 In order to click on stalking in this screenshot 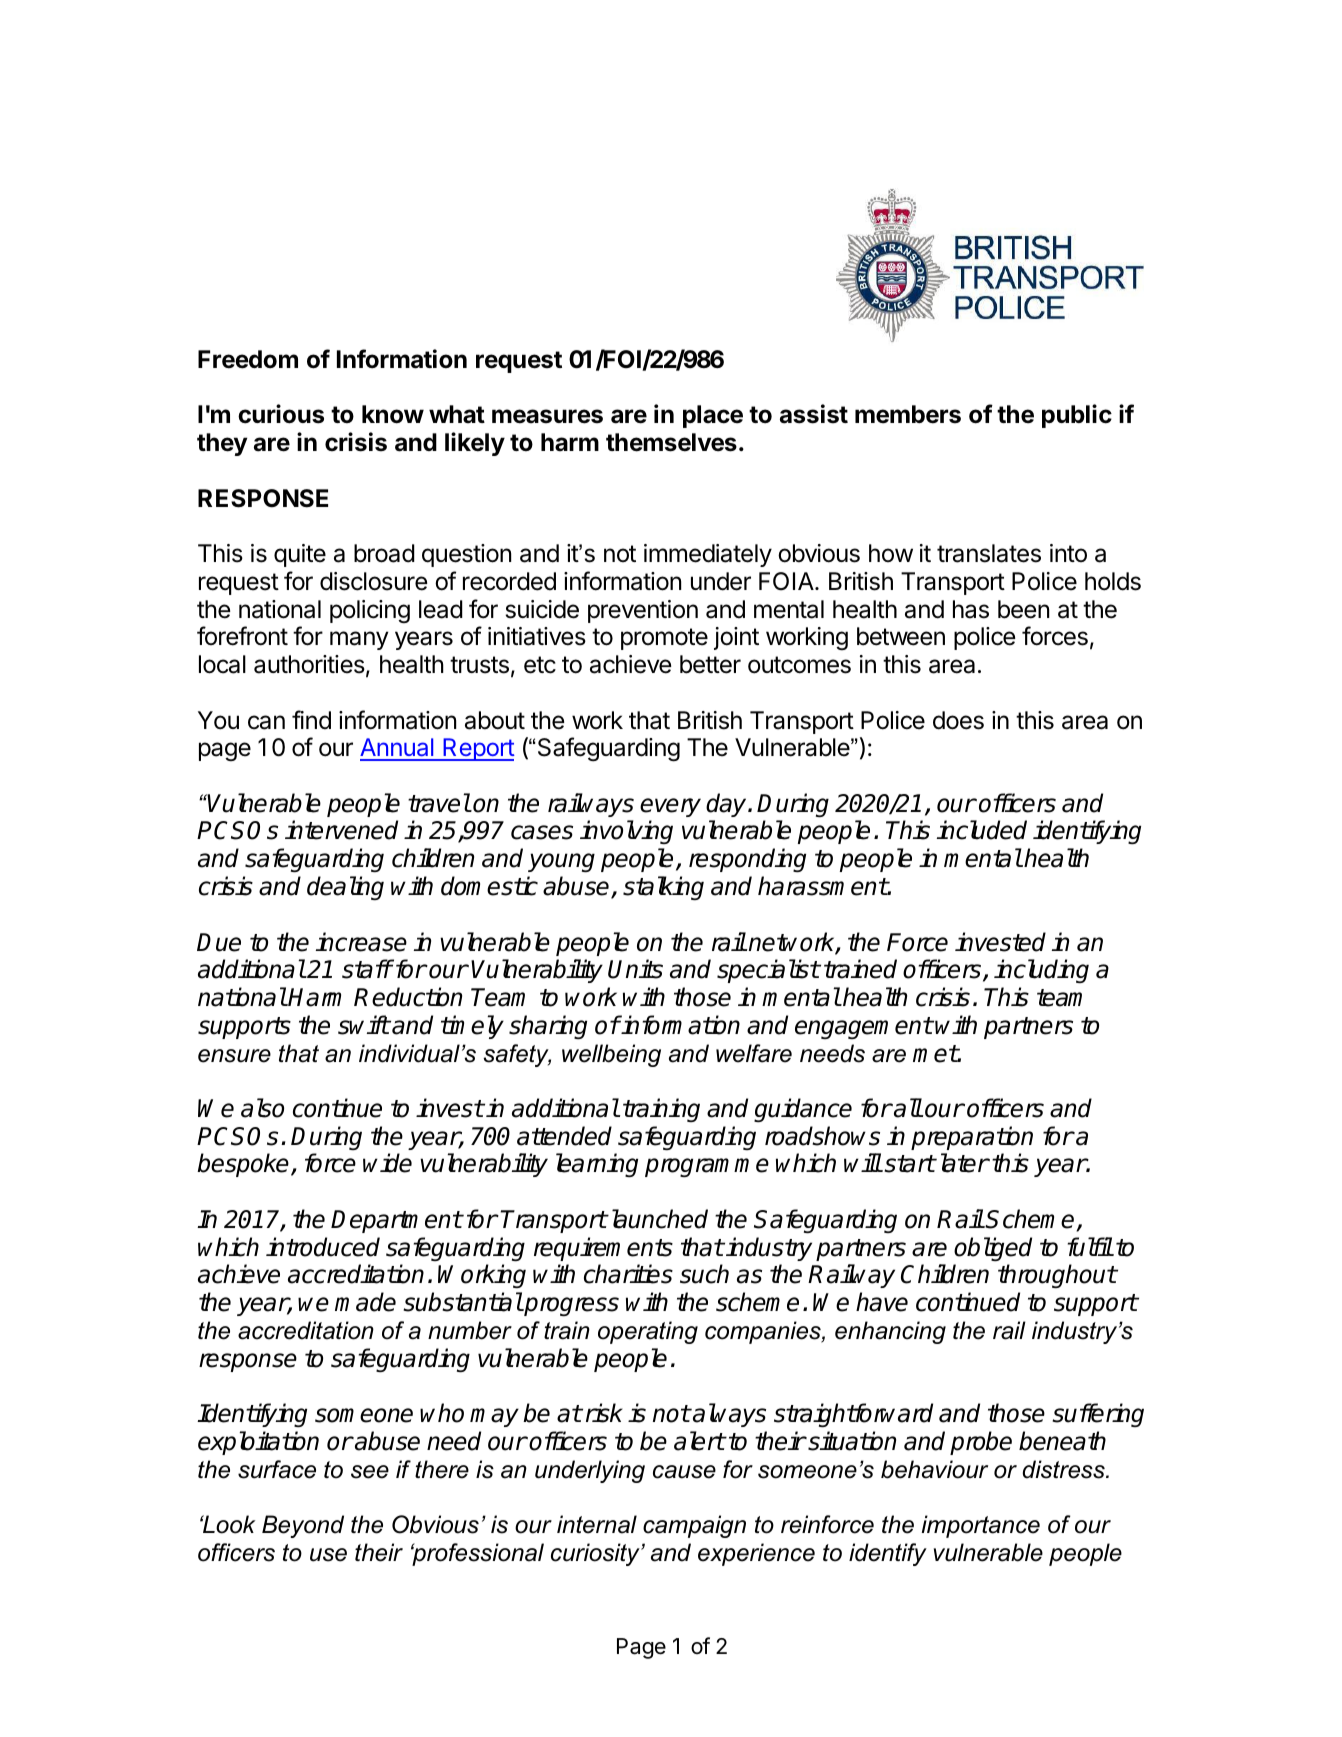, I will do `click(663, 888)`.
